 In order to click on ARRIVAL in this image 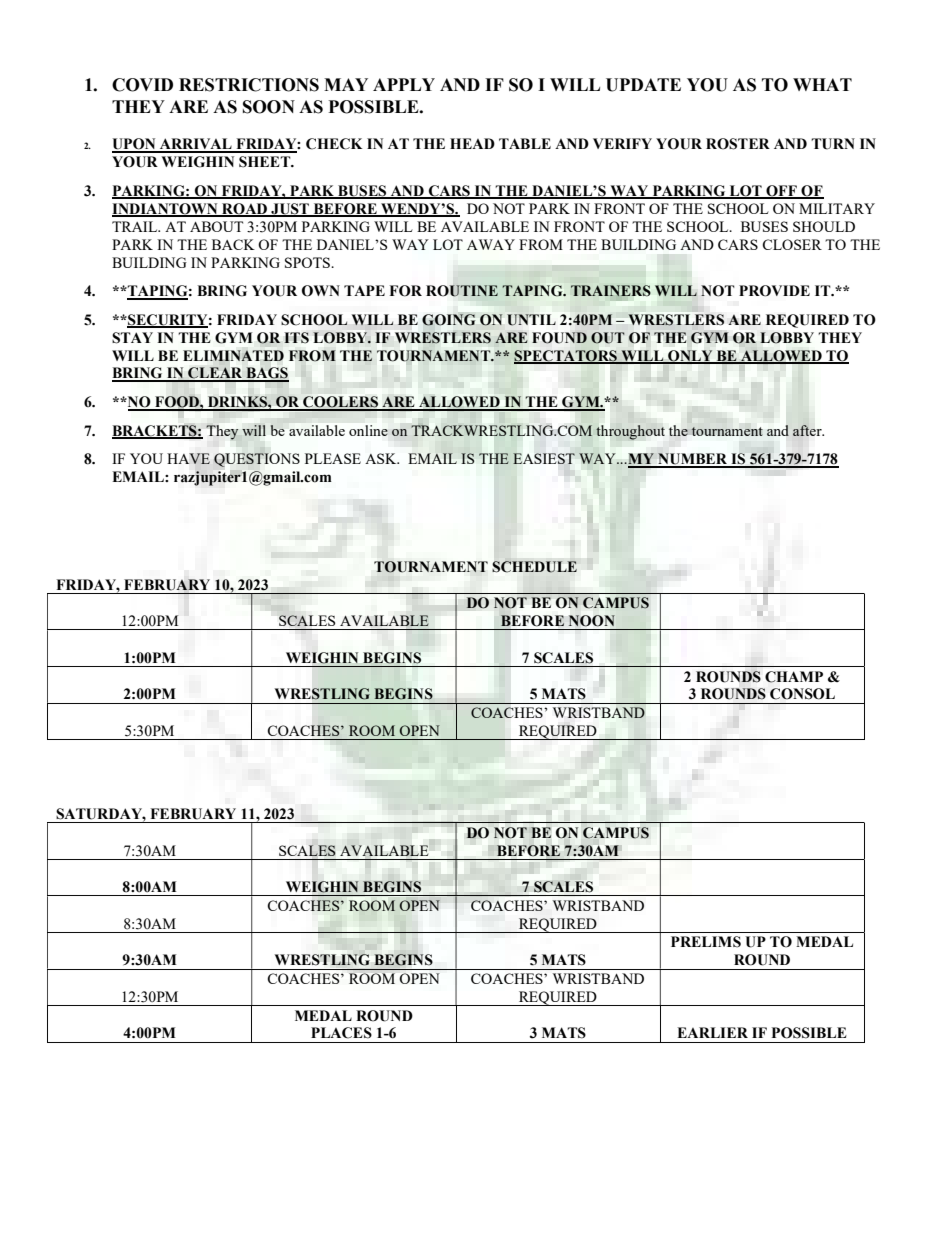, I will do `click(196, 145)`.
